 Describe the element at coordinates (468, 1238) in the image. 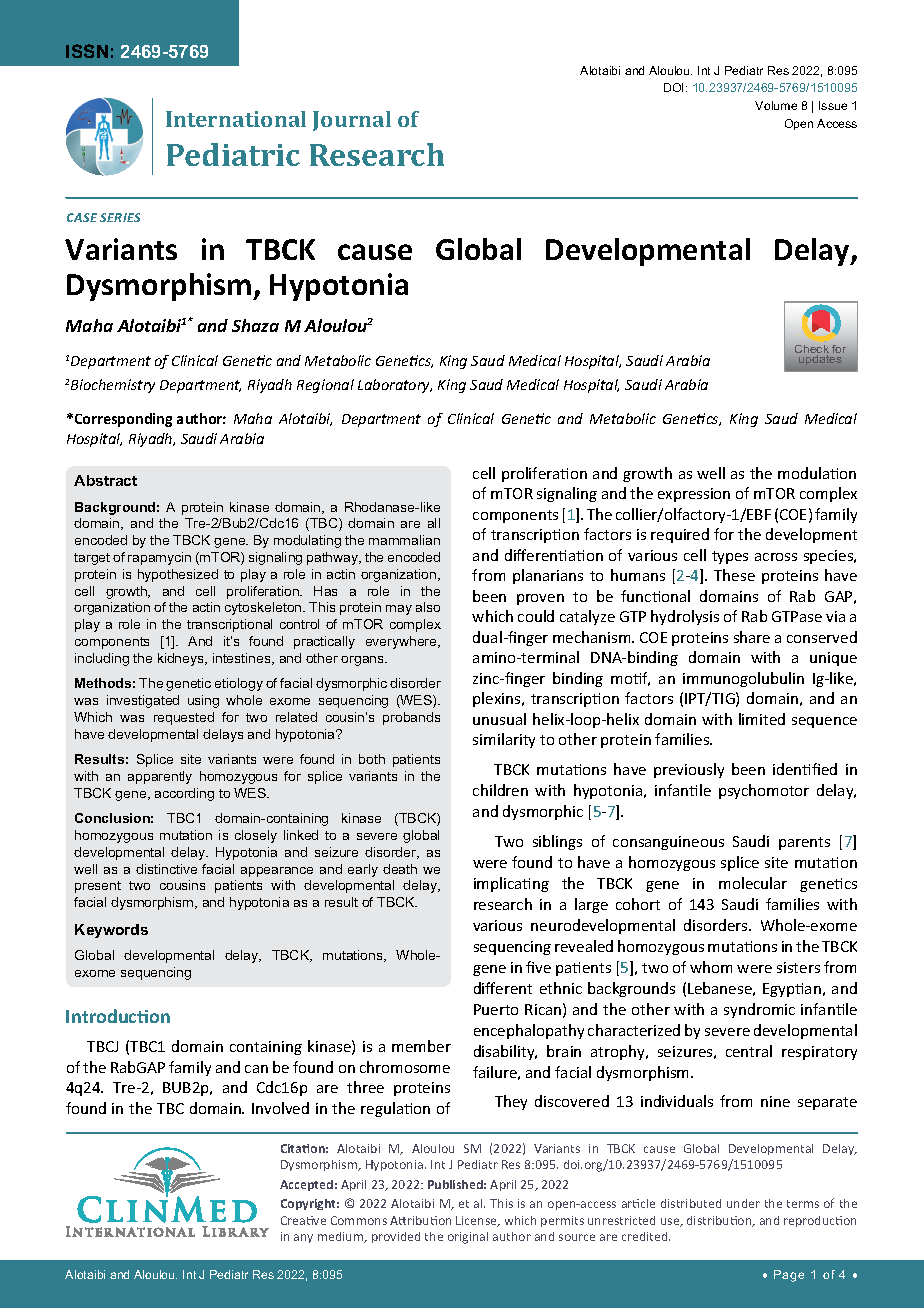

I see `original` at that location.
